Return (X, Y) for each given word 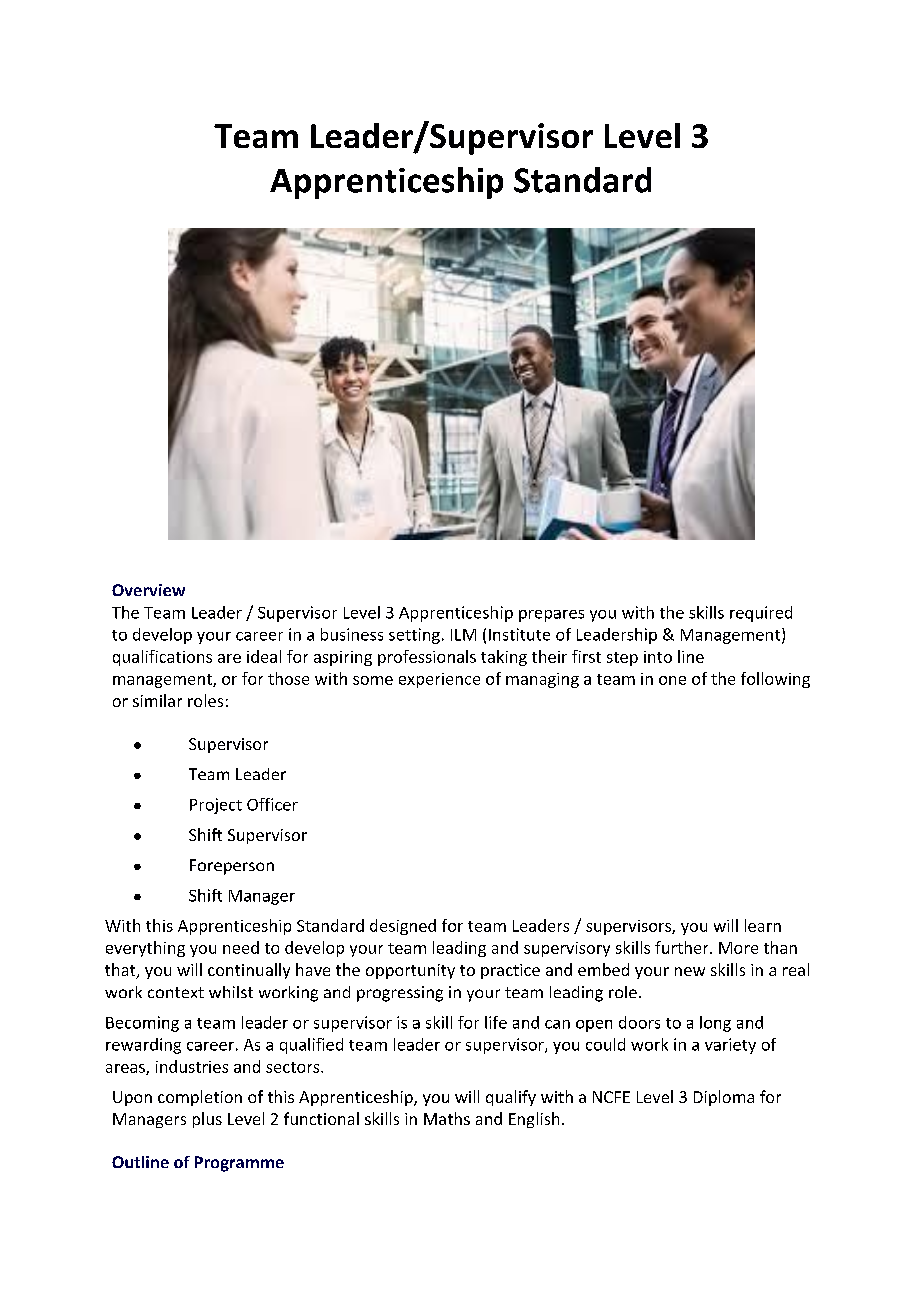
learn (763, 925)
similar (157, 700)
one (672, 680)
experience (439, 680)
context (176, 992)
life (496, 1022)
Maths (447, 1118)
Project (216, 806)
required (761, 614)
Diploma (724, 1098)
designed (403, 927)
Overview (148, 590)
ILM (463, 635)
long (715, 1024)
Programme (239, 1164)
